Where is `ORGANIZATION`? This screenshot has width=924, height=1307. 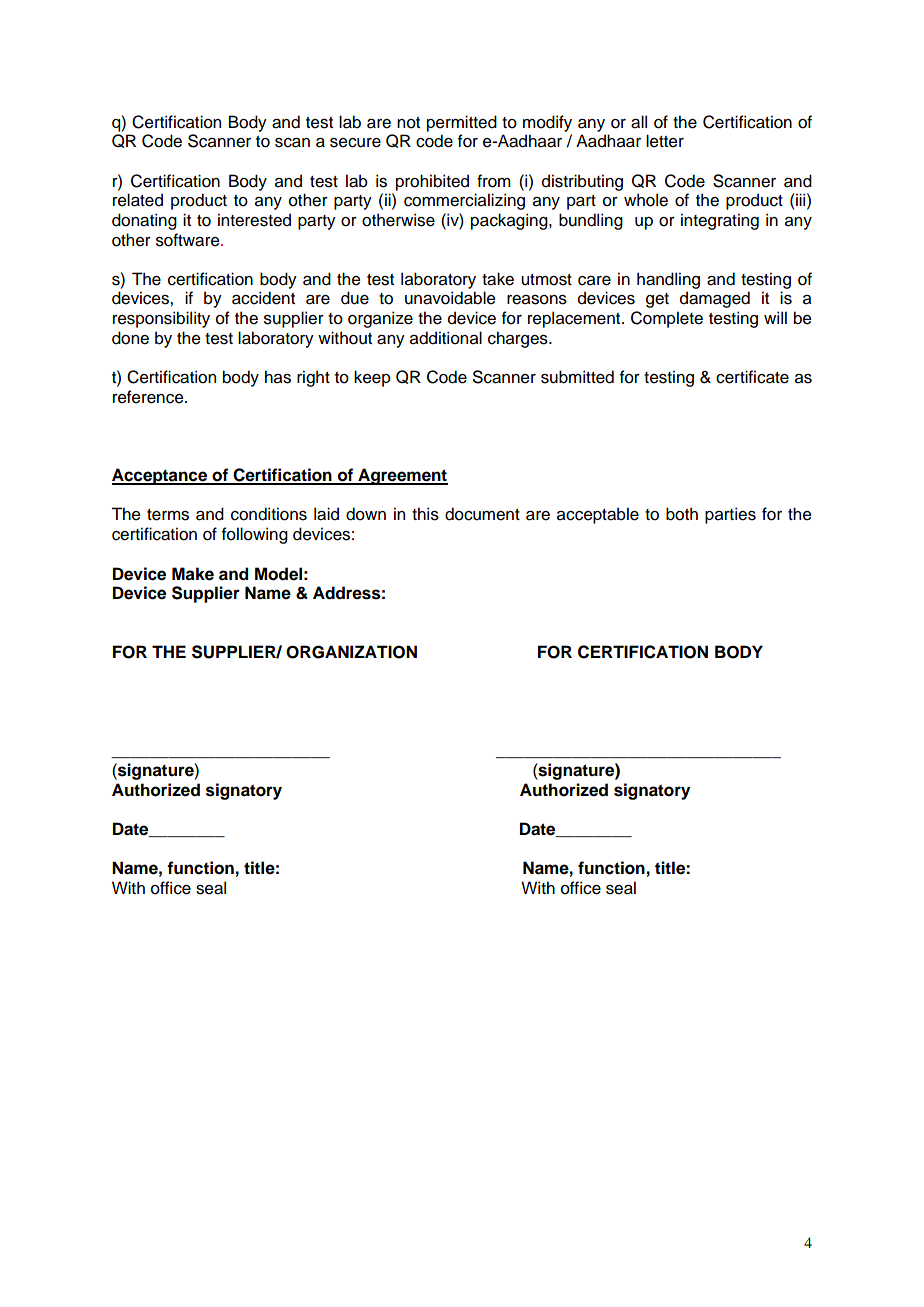 ORGANIZATION is located at coordinates (351, 652).
